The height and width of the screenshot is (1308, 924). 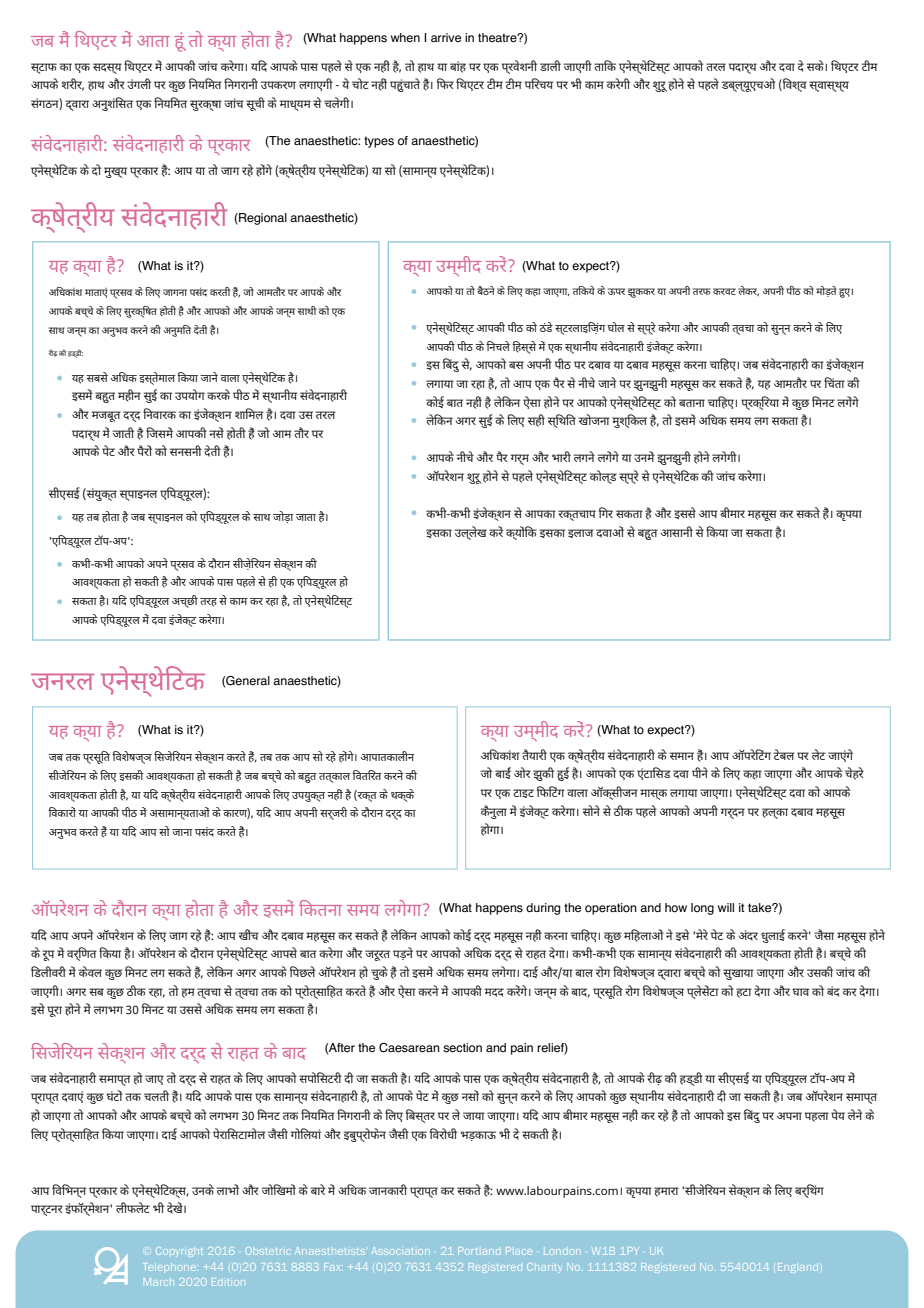 I want to click on Copyright, so click(x=179, y=1252).
